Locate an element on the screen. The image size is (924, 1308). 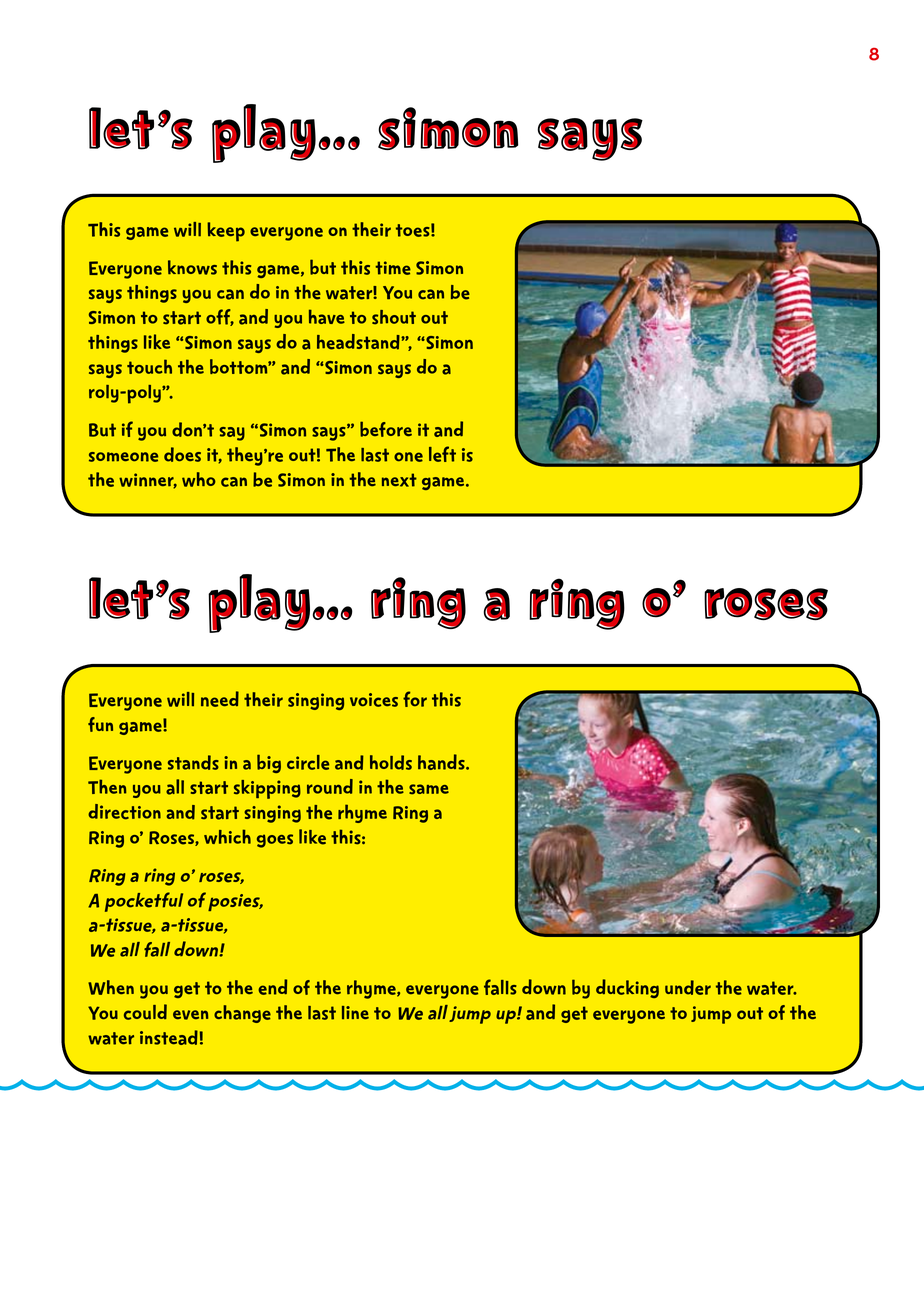
voices is located at coordinates (374, 700).
